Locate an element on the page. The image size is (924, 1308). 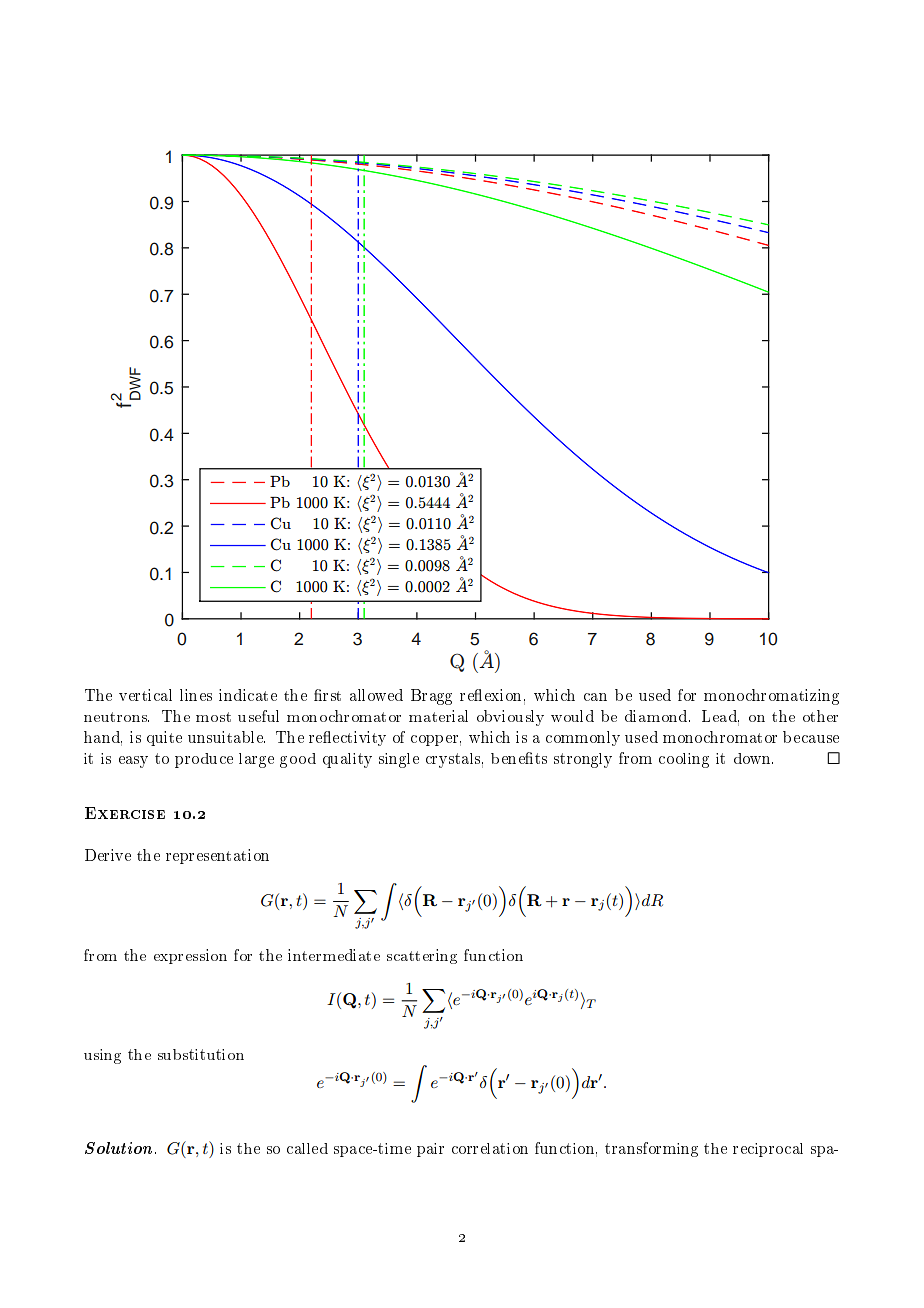
Solution is located at coordinates (120, 1148).
